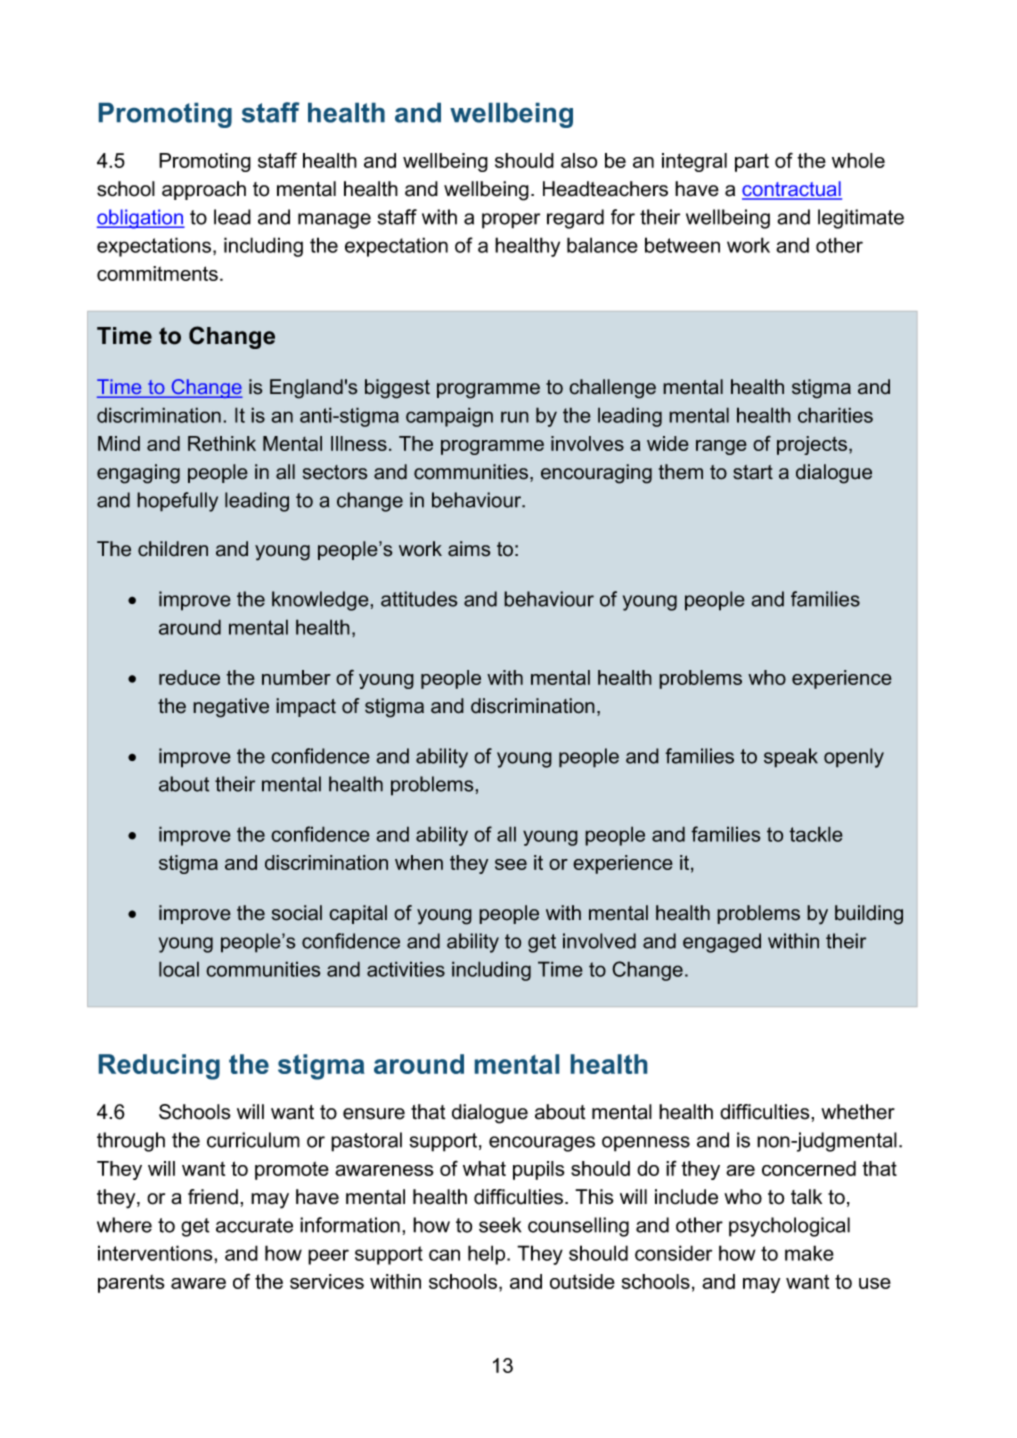  What do you see at coordinates (173, 549) in the image?
I see `children` at bounding box center [173, 549].
